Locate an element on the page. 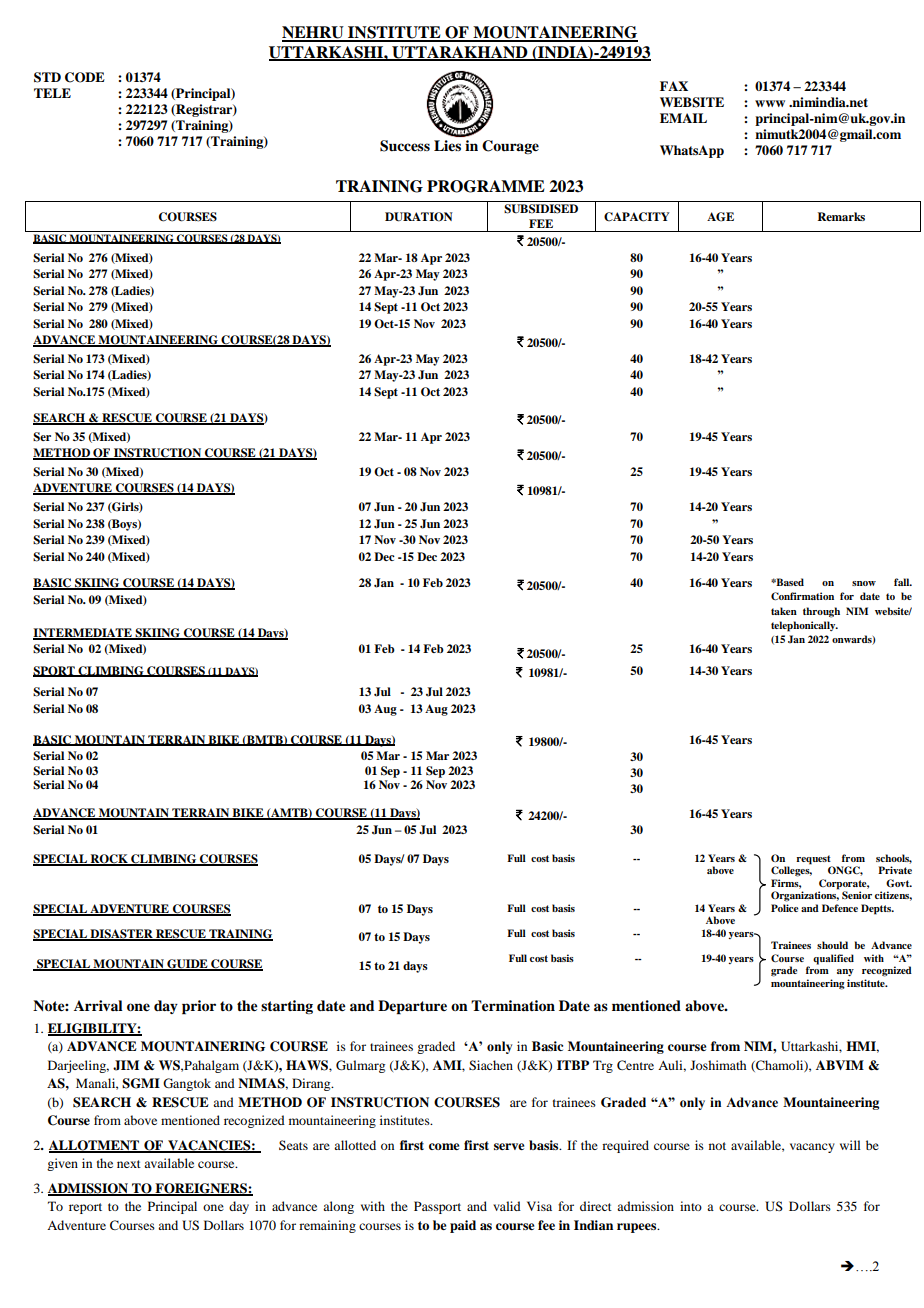 This image has width=924, height=1308. taken is located at coordinates (784, 611).
